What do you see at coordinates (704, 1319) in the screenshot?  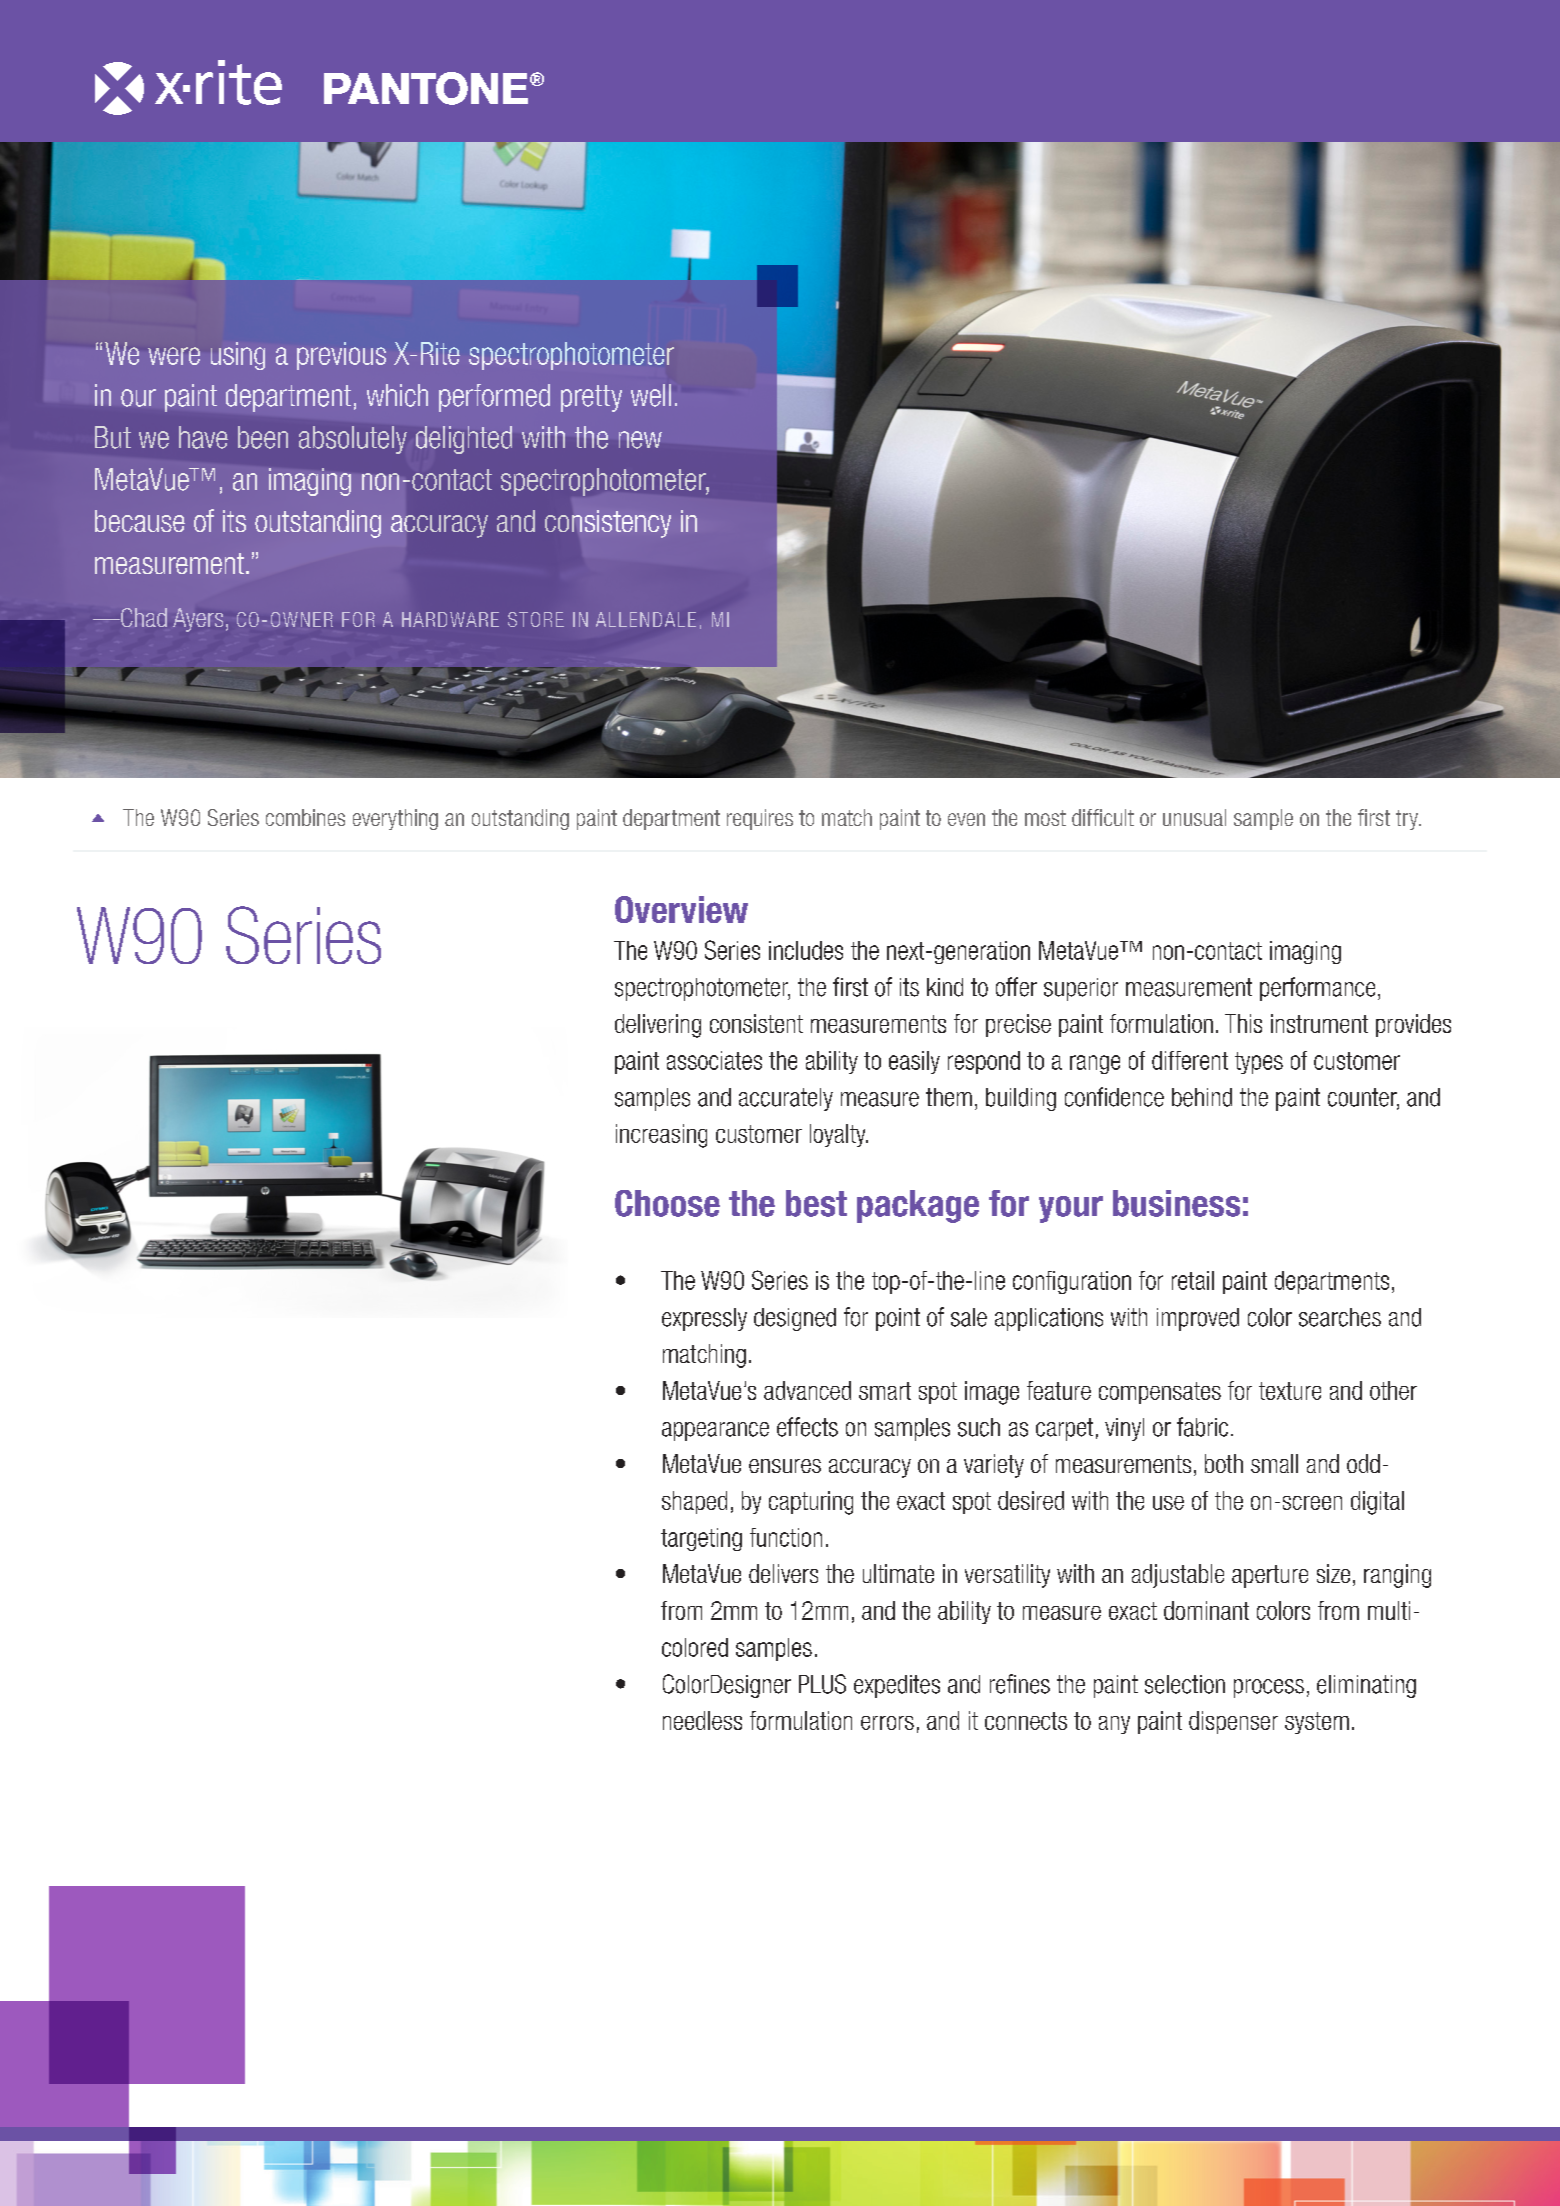 I see `expressly` at bounding box center [704, 1319].
